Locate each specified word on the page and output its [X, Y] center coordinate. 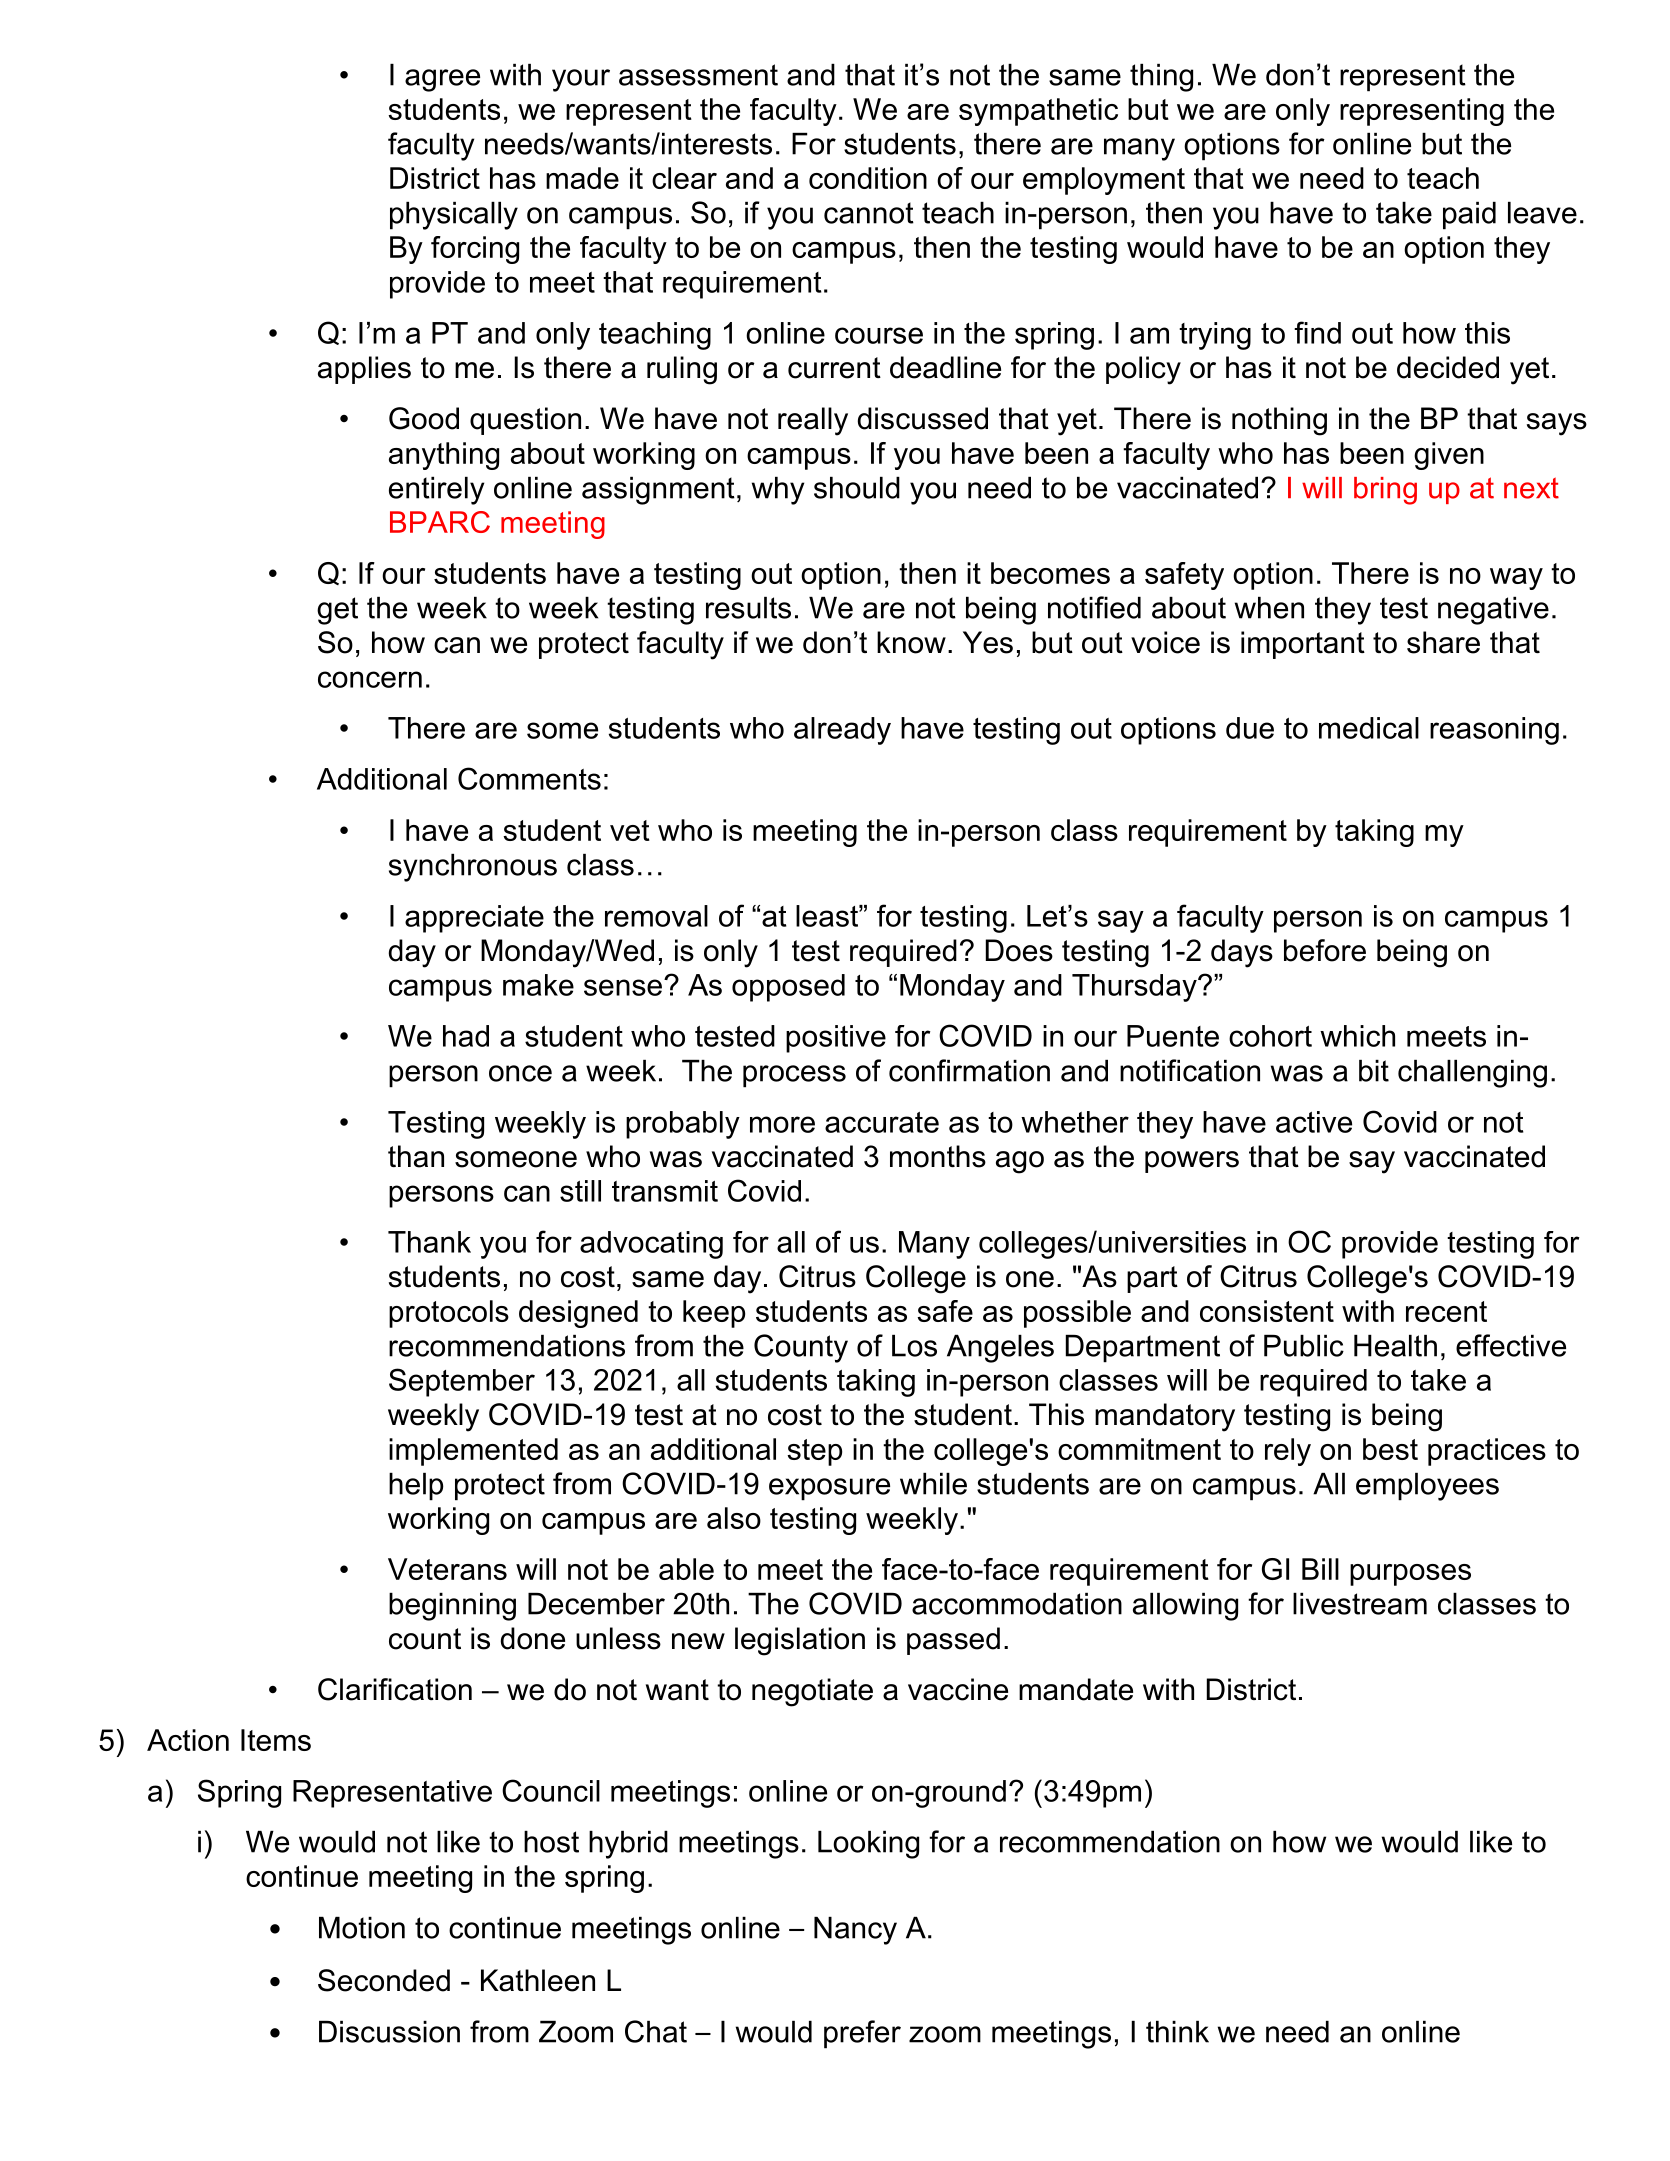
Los [914, 1346]
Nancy [855, 1931]
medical [1369, 728]
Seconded [384, 1980]
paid [1469, 216]
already [842, 731]
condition [868, 178]
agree [442, 80]
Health [1395, 1346]
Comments [529, 778]
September [462, 1382]
